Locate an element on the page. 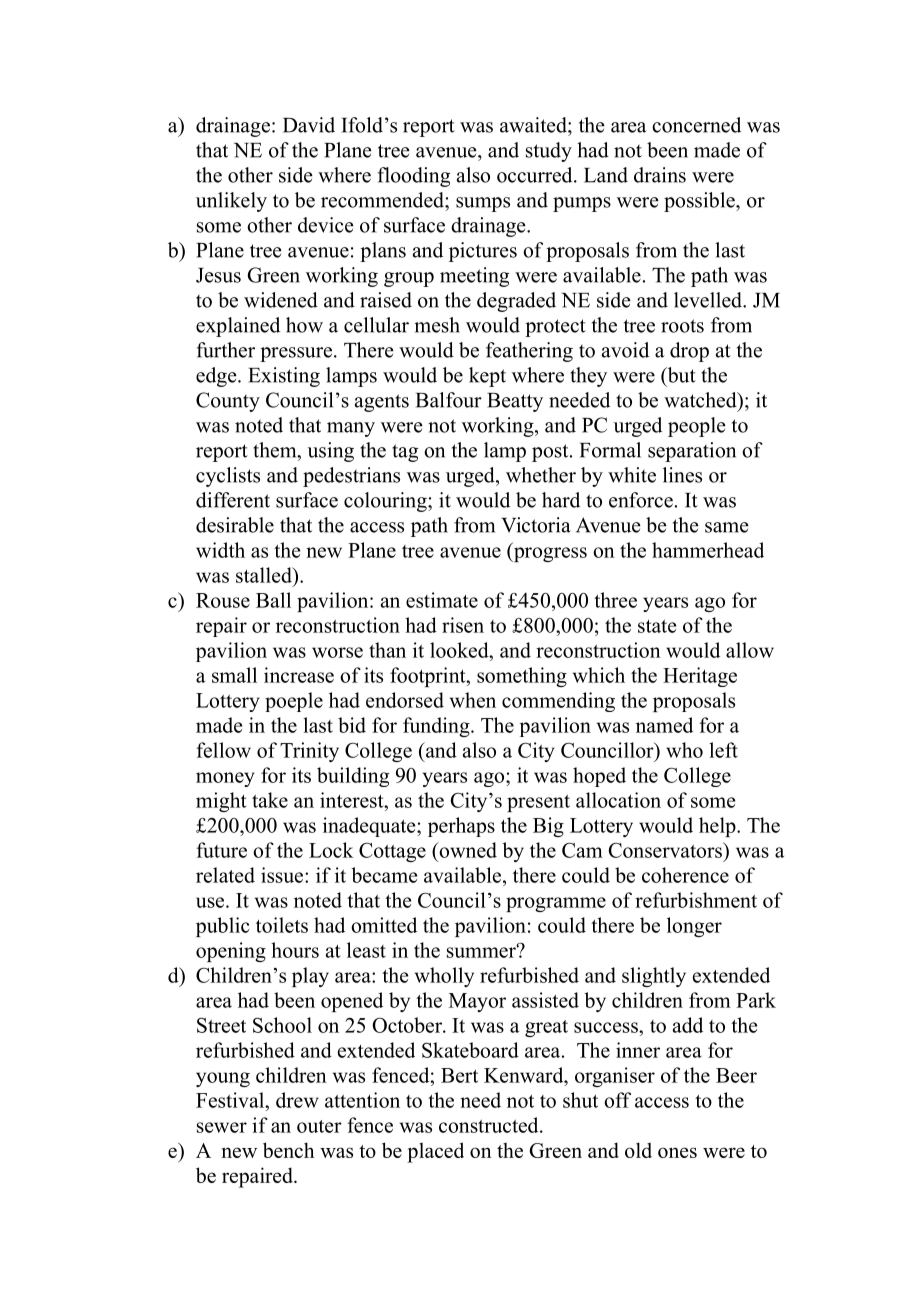 The width and height of the document is (924, 1308). state is located at coordinates (657, 626).
